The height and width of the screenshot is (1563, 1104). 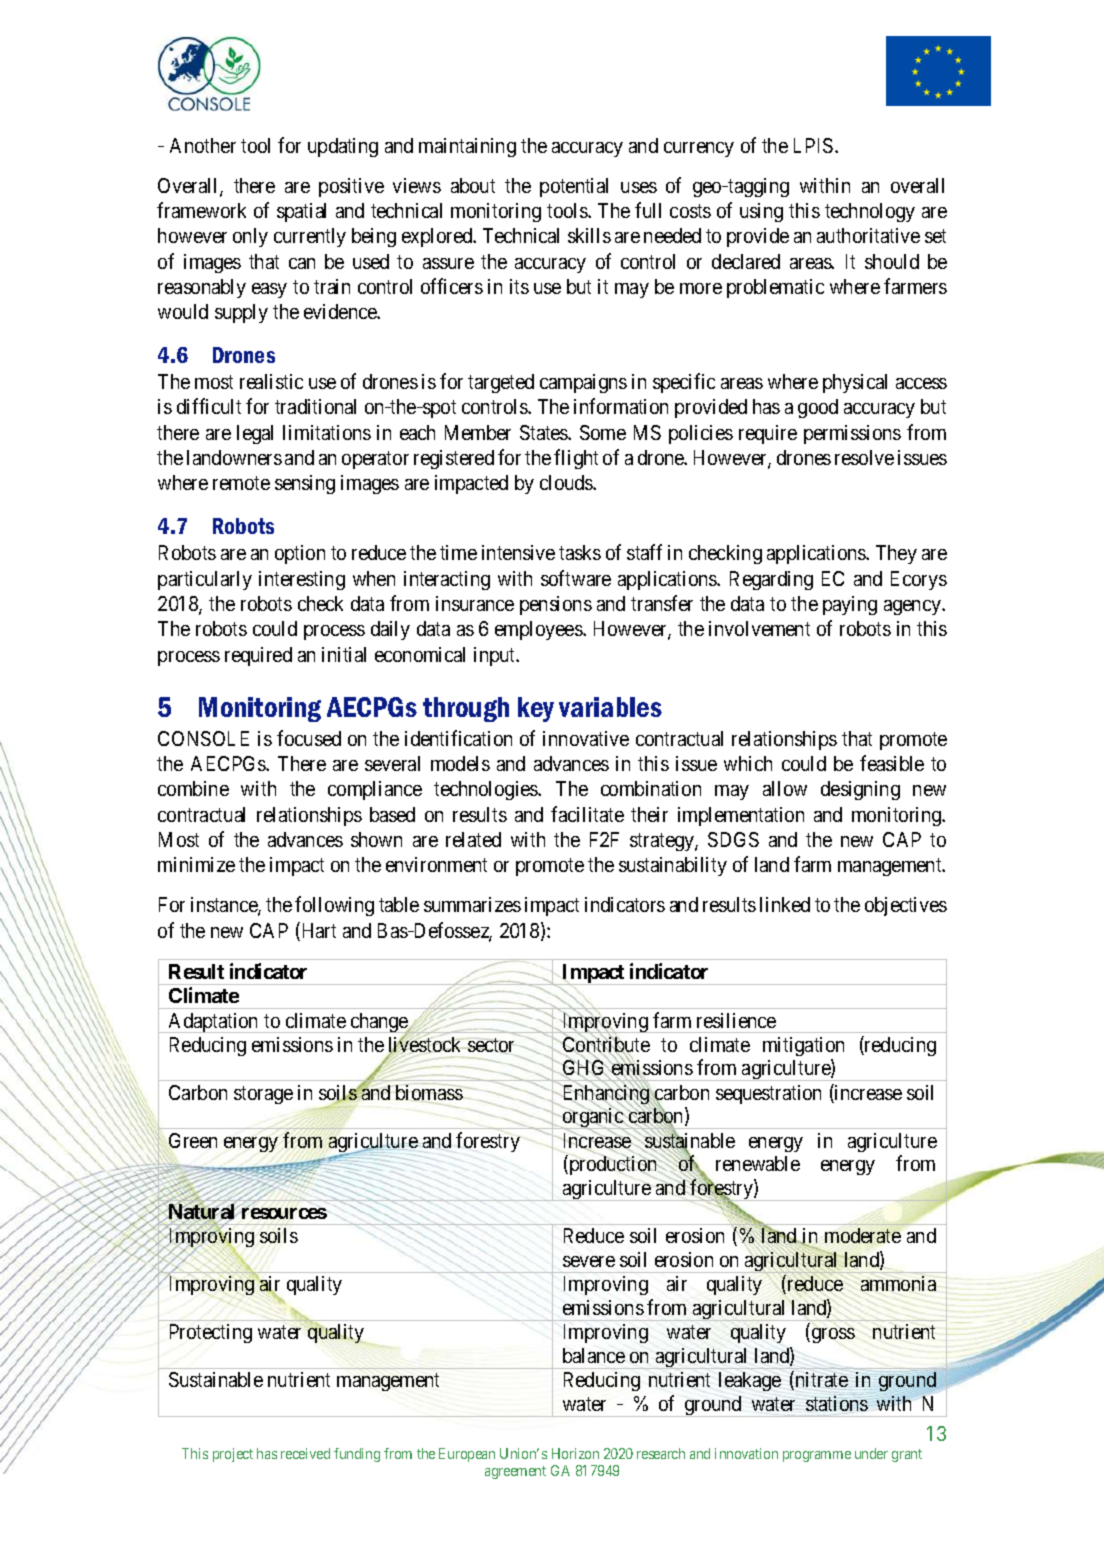 I want to click on facilitate, so click(x=587, y=814).
